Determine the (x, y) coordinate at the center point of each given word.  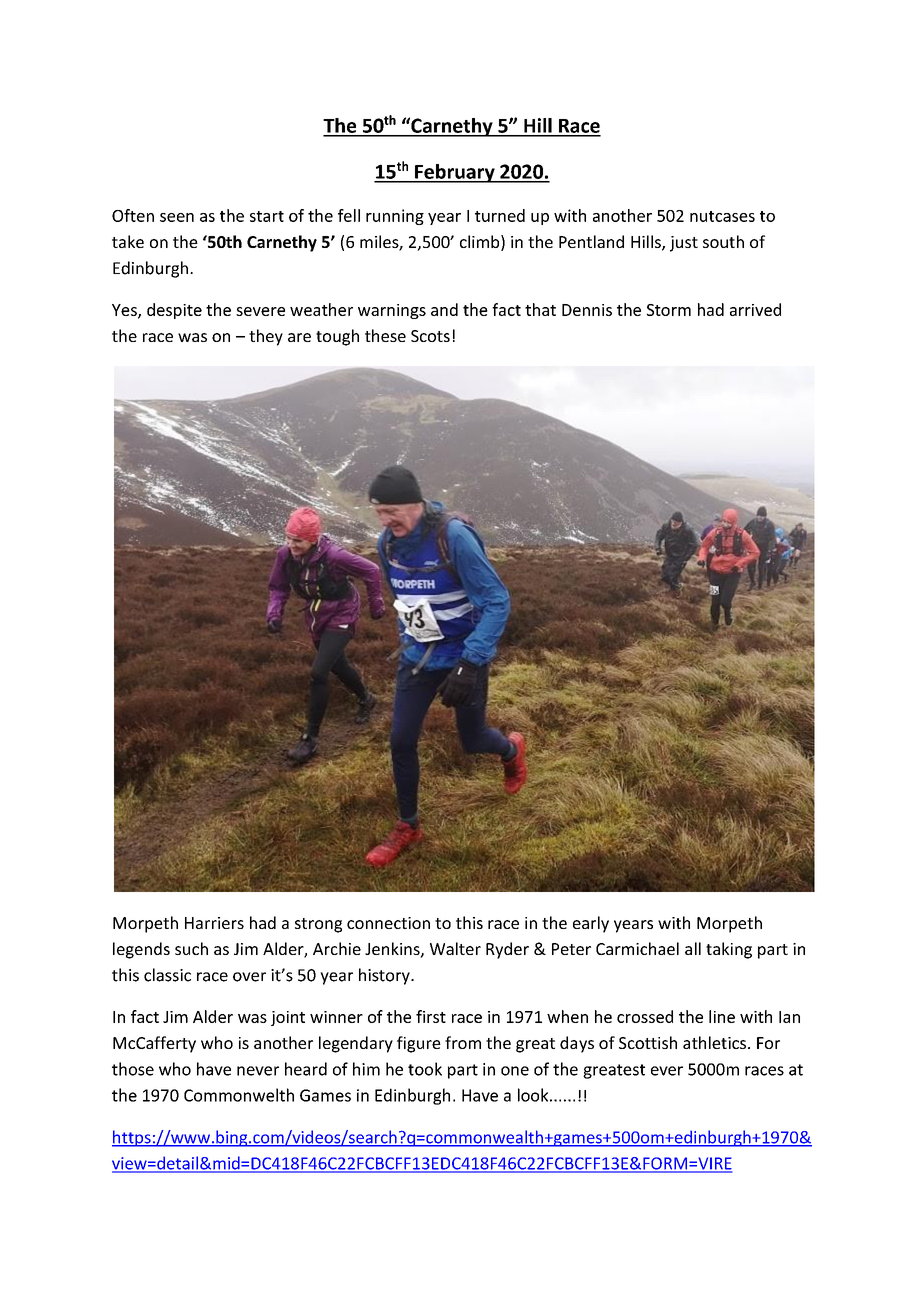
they (266, 337)
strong (318, 925)
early (591, 924)
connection (388, 923)
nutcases (722, 216)
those (133, 1069)
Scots (430, 336)
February (455, 173)
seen (177, 217)
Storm (669, 310)
